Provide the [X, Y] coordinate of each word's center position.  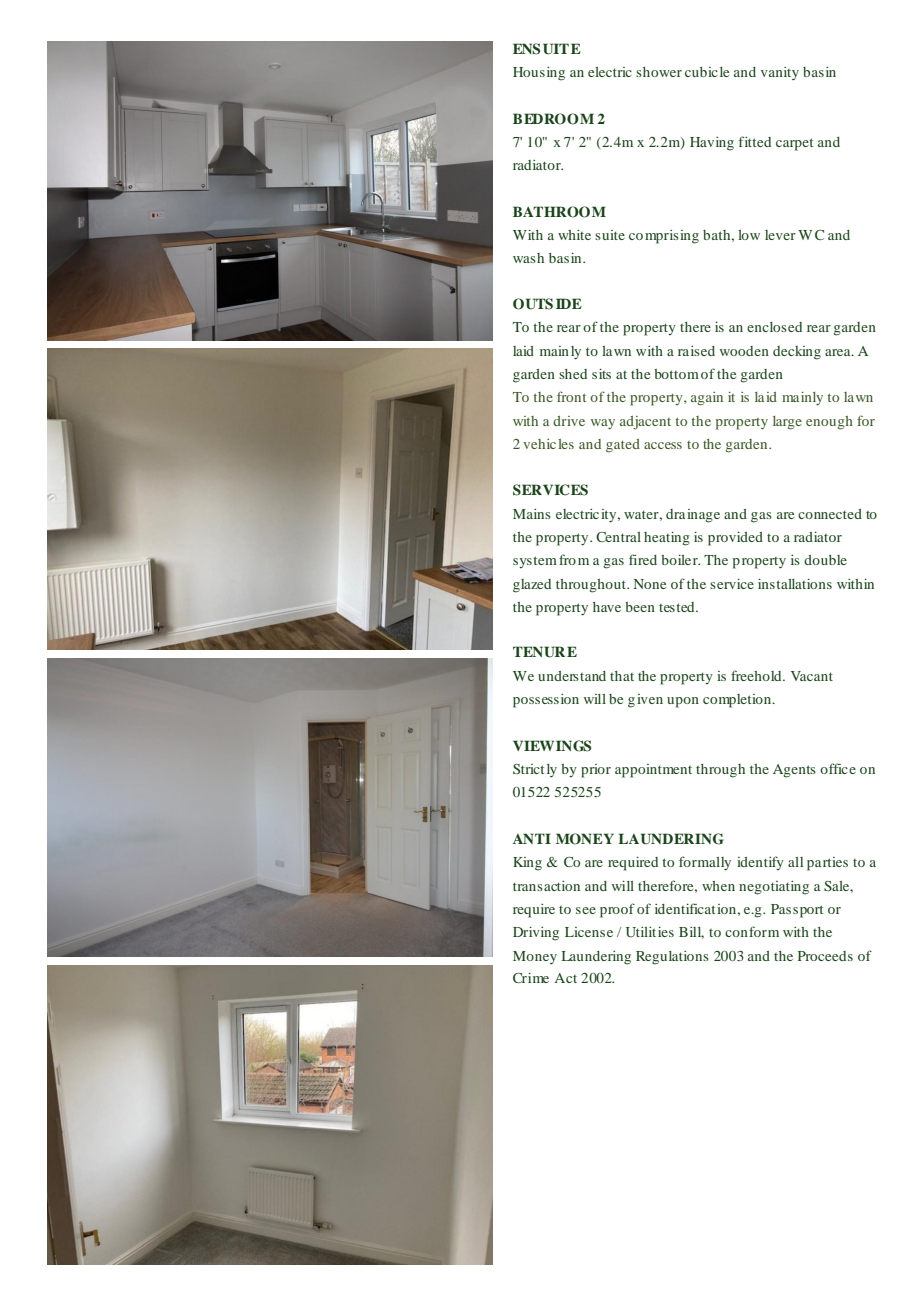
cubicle [707, 72]
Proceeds [825, 956]
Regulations [672, 958]
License [589, 932]
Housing [539, 74]
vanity [780, 74]
